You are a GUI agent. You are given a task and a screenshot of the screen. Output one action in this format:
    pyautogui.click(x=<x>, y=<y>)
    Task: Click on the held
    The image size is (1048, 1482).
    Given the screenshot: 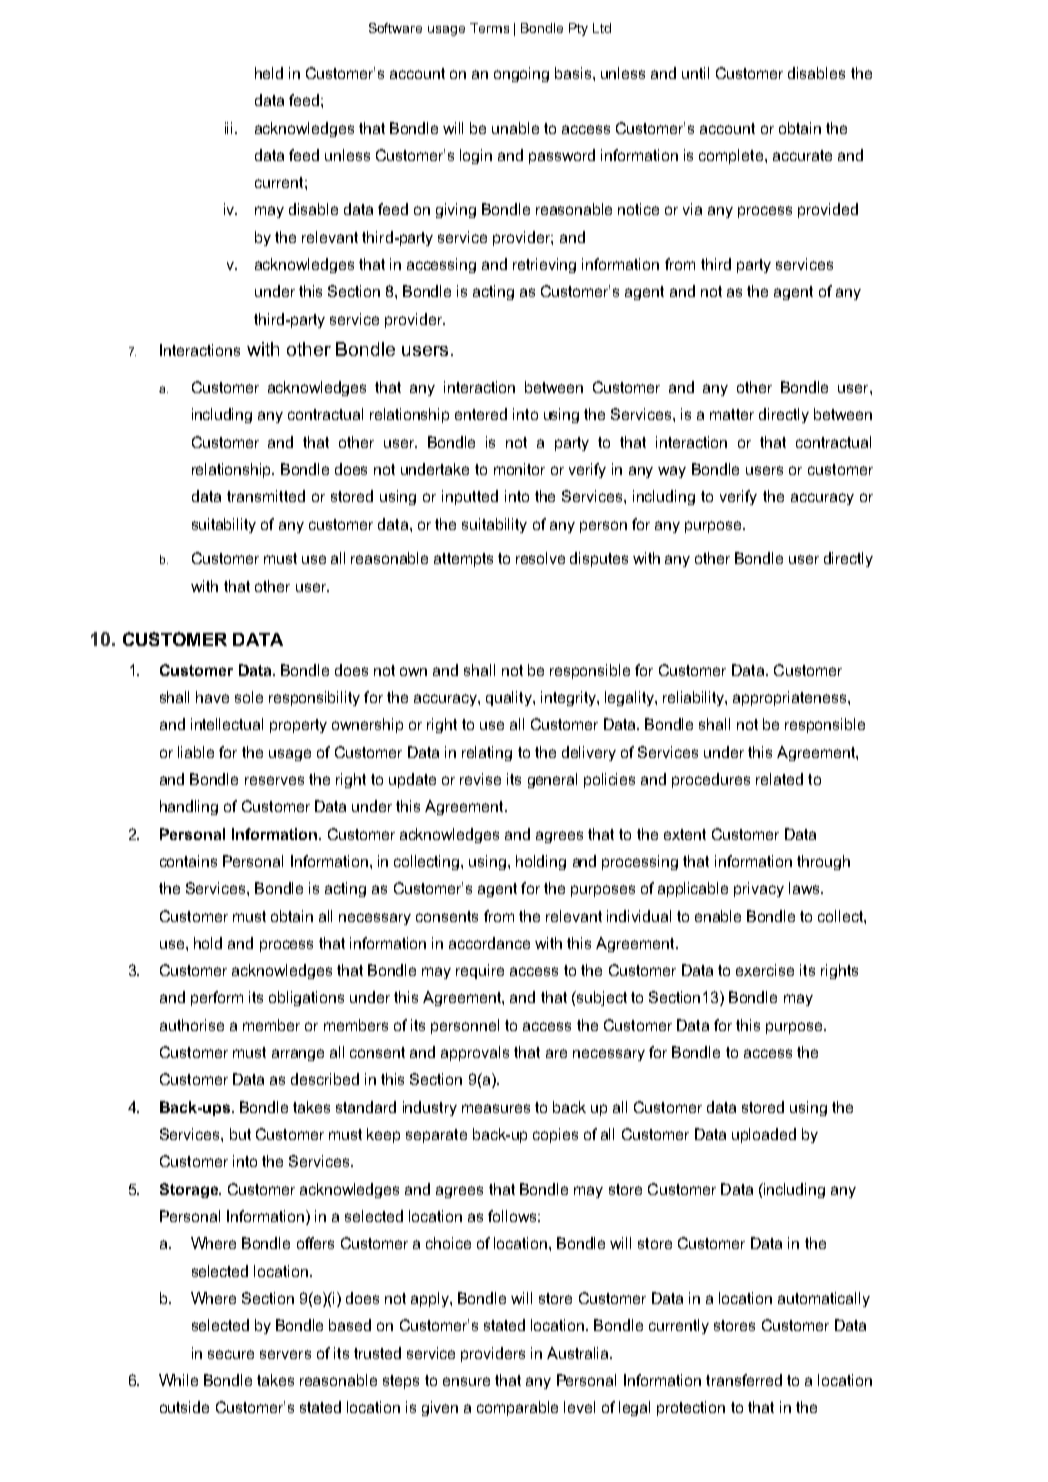 What is the action you would take?
    pyautogui.click(x=269, y=73)
